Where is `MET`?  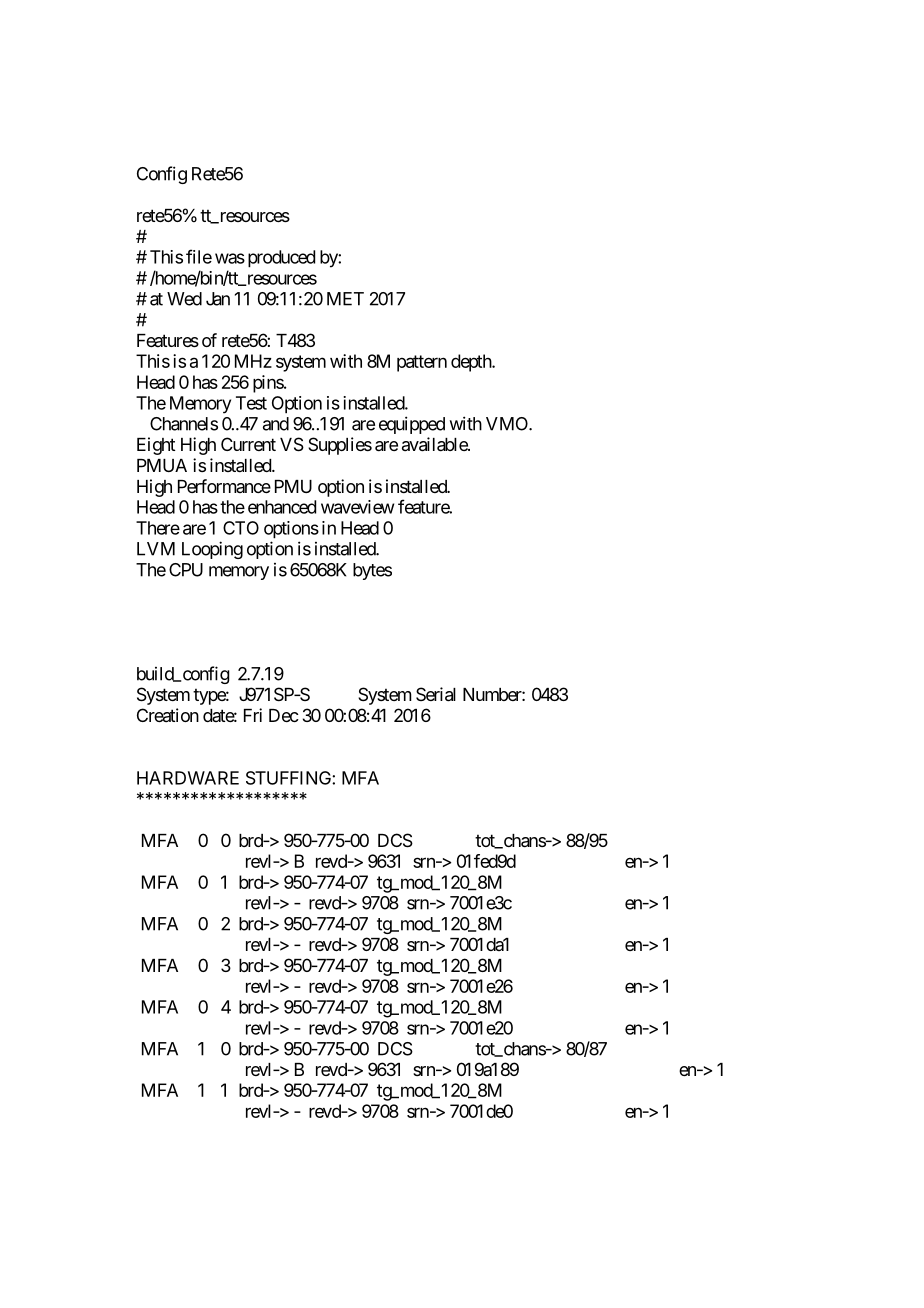
MET is located at coordinates (345, 299).
